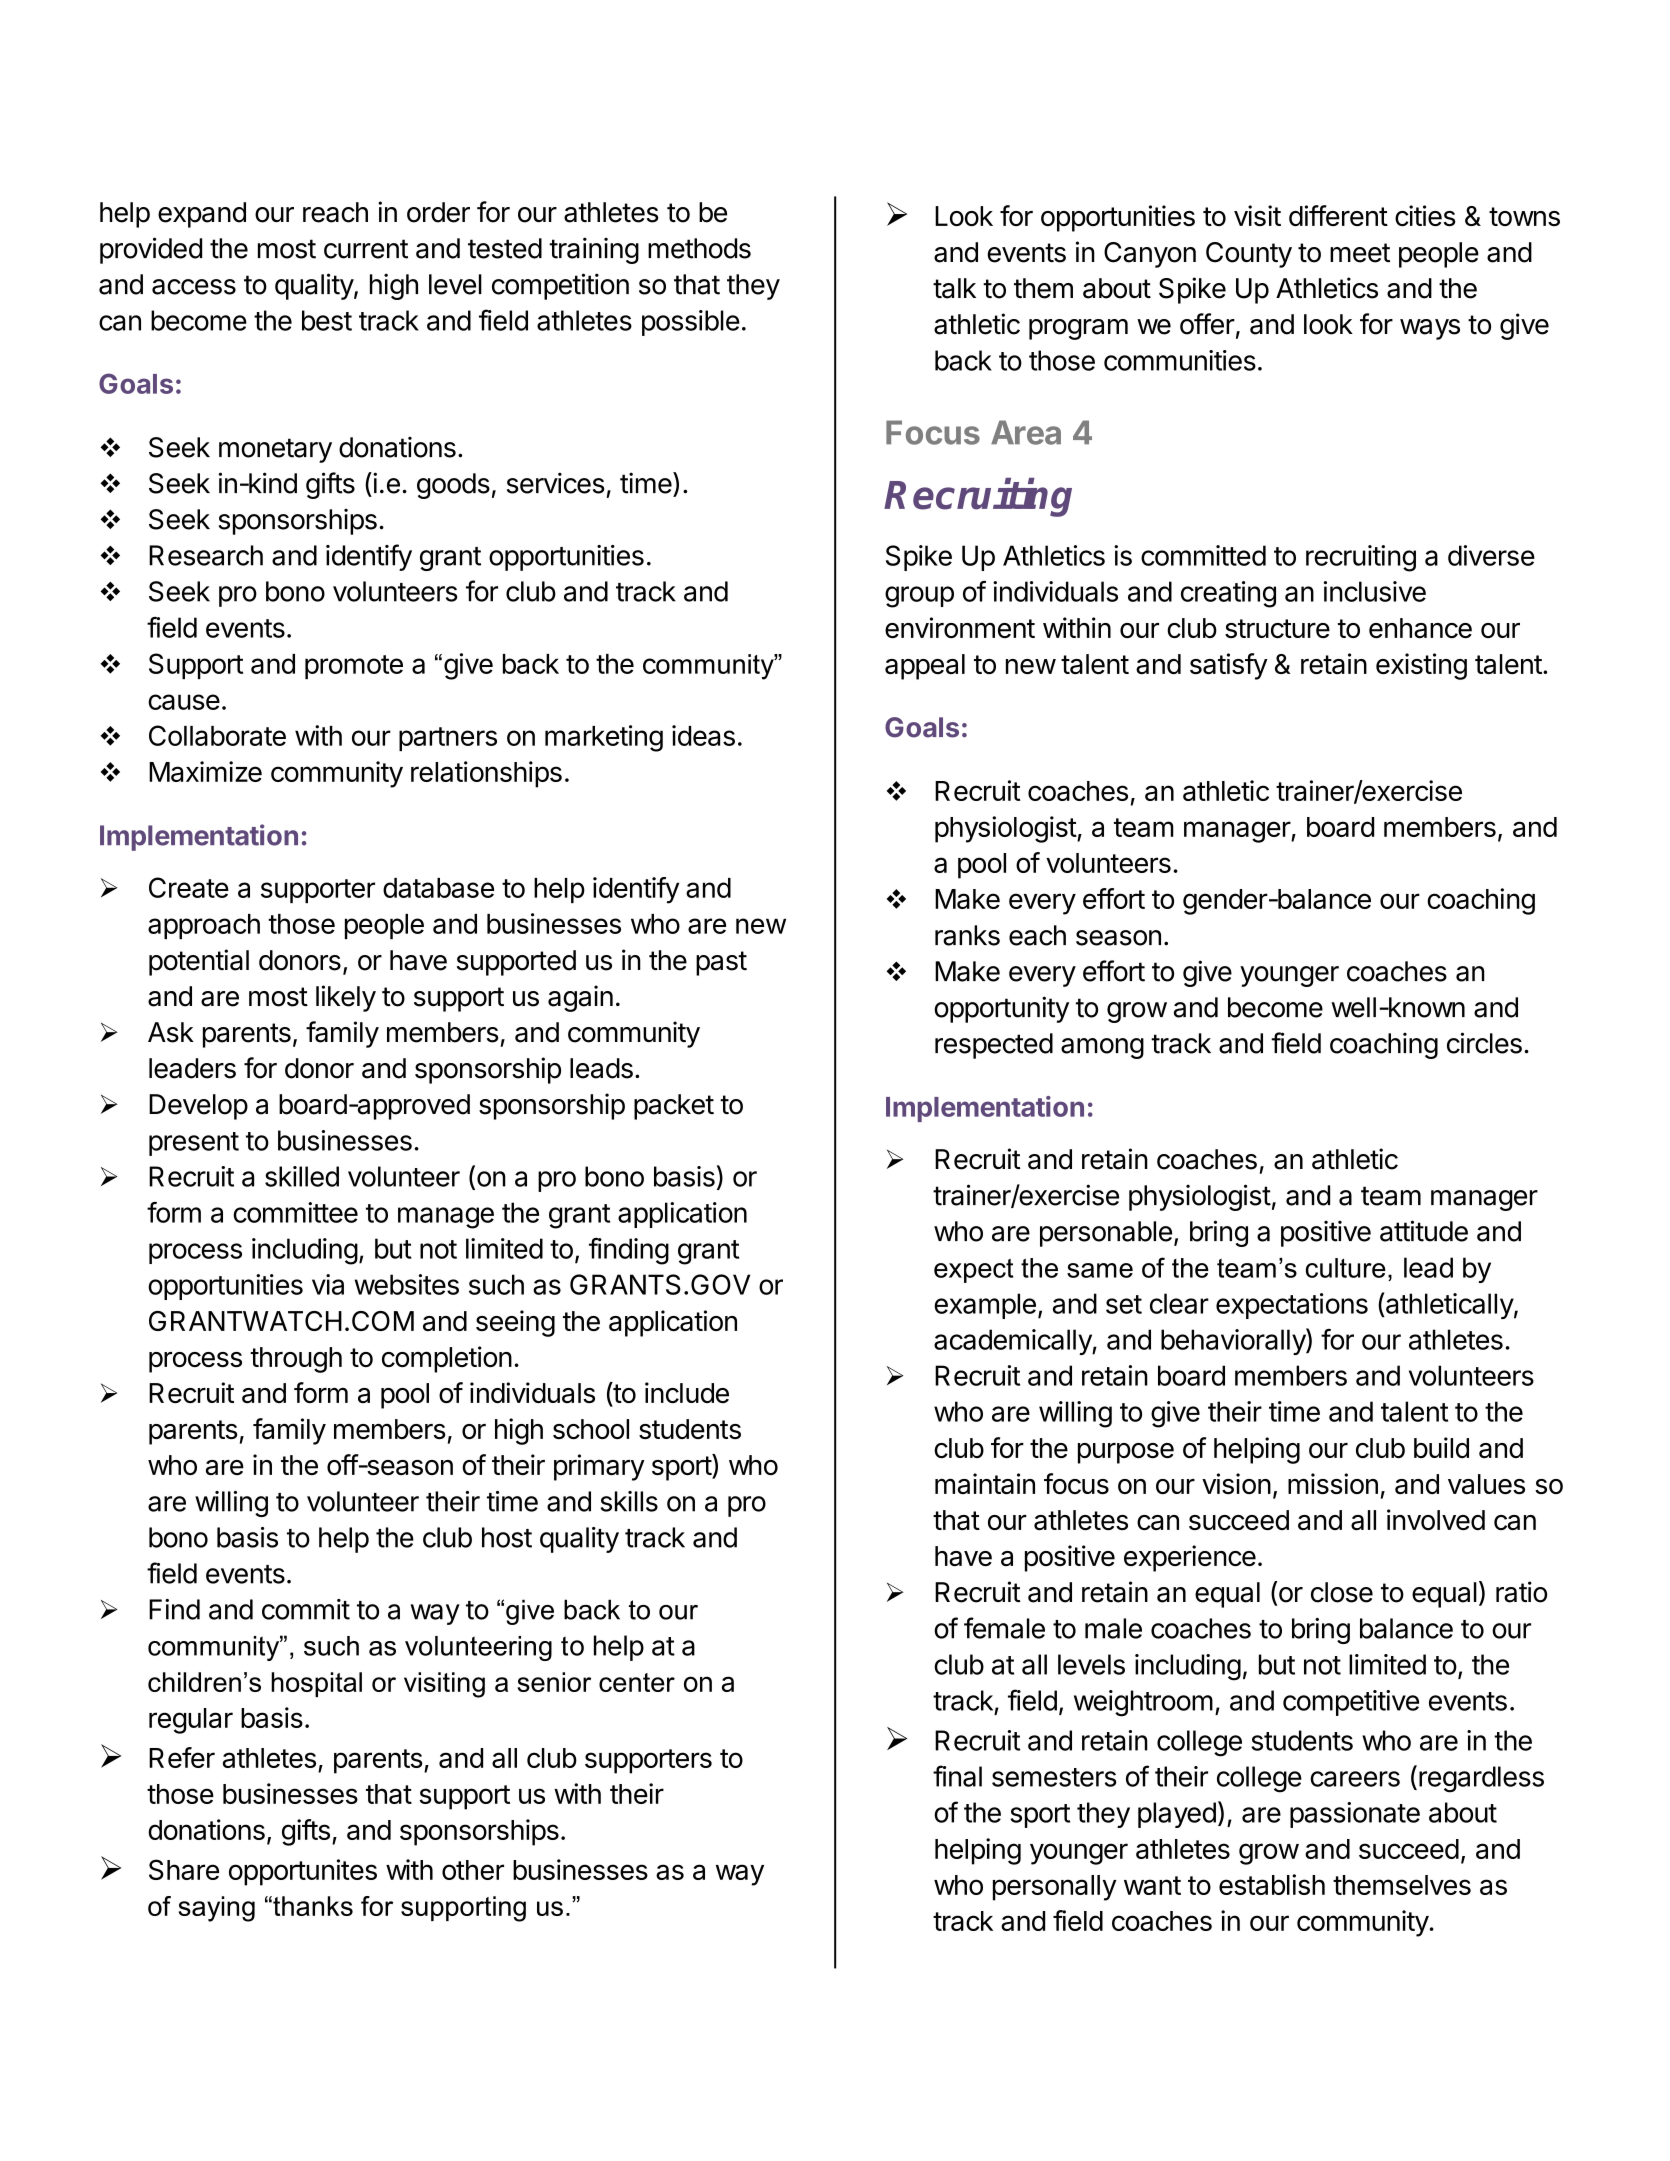 The height and width of the screenshot is (2161, 1670). I want to click on current, so click(366, 249).
